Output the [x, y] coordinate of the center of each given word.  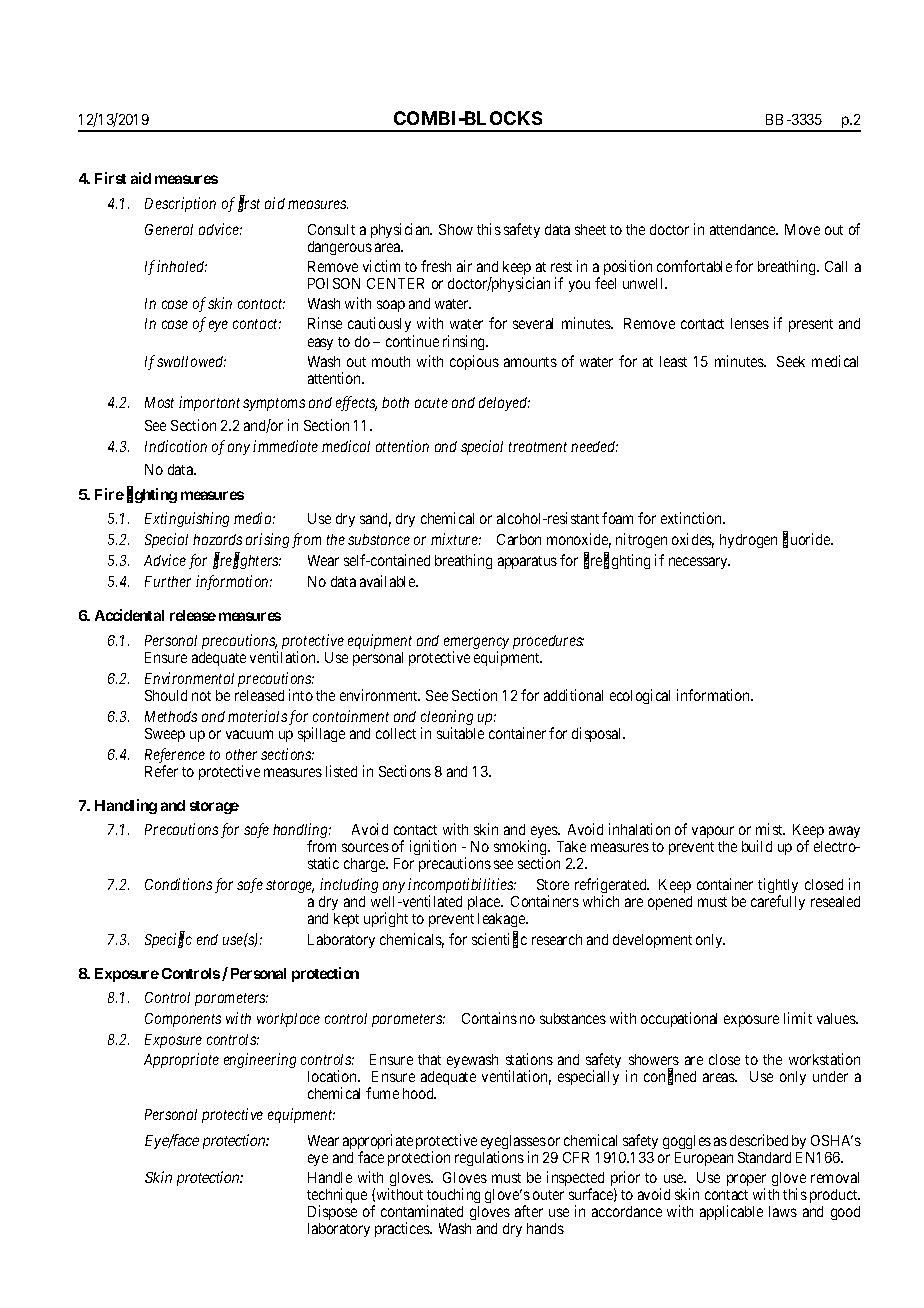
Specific [168, 940]
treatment [538, 447]
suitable [460, 733]
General [169, 229]
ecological [640, 696]
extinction [693, 518]
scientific [499, 940]
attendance [744, 229]
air [464, 266]
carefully [778, 902]
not [201, 696]
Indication [176, 446]
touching [453, 1197]
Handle [330, 1177]
